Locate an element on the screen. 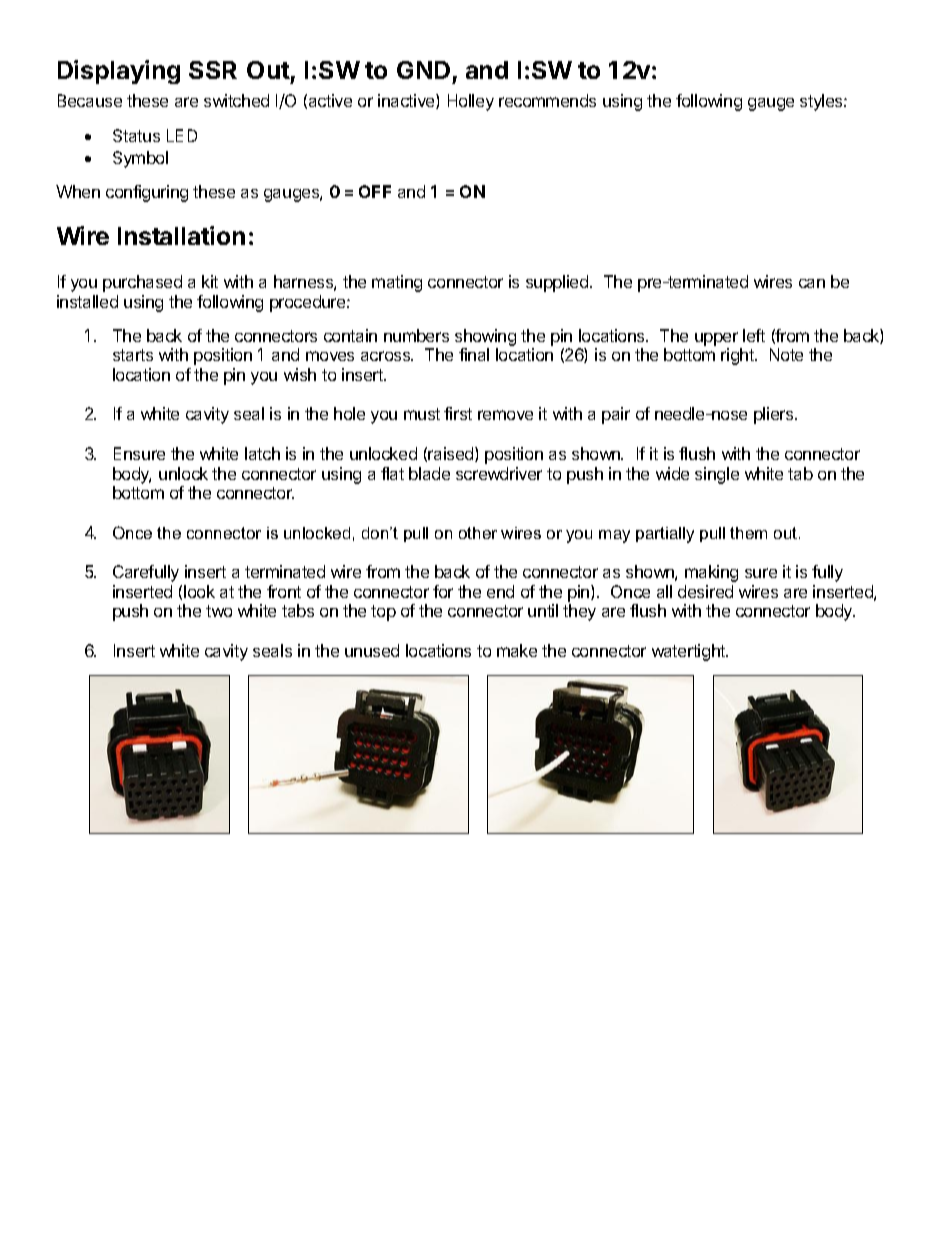  starts is located at coordinates (133, 355).
